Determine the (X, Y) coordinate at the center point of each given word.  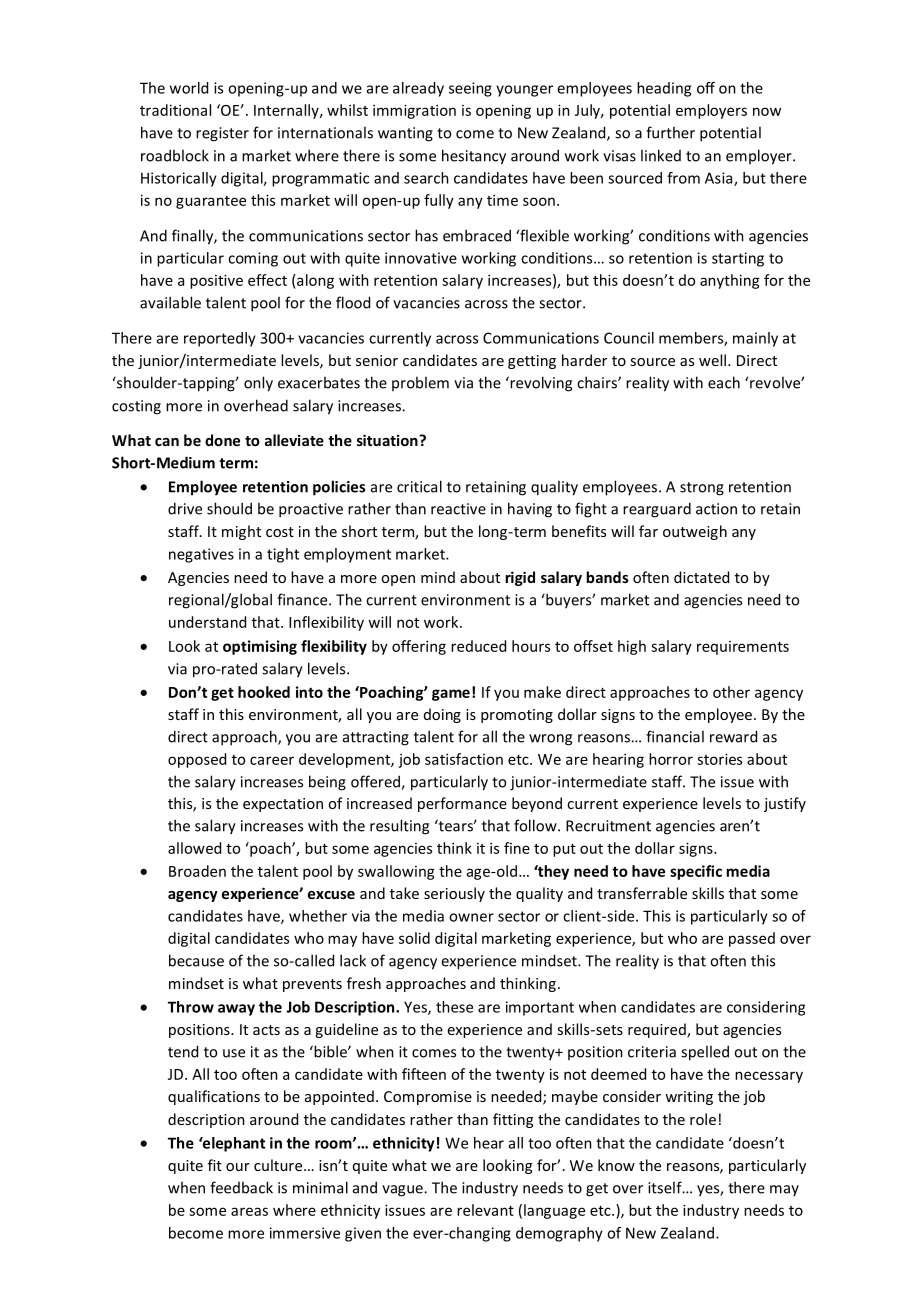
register (222, 134)
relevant (485, 1210)
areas (249, 1211)
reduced (478, 646)
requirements (743, 648)
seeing (470, 89)
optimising (260, 647)
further (670, 132)
